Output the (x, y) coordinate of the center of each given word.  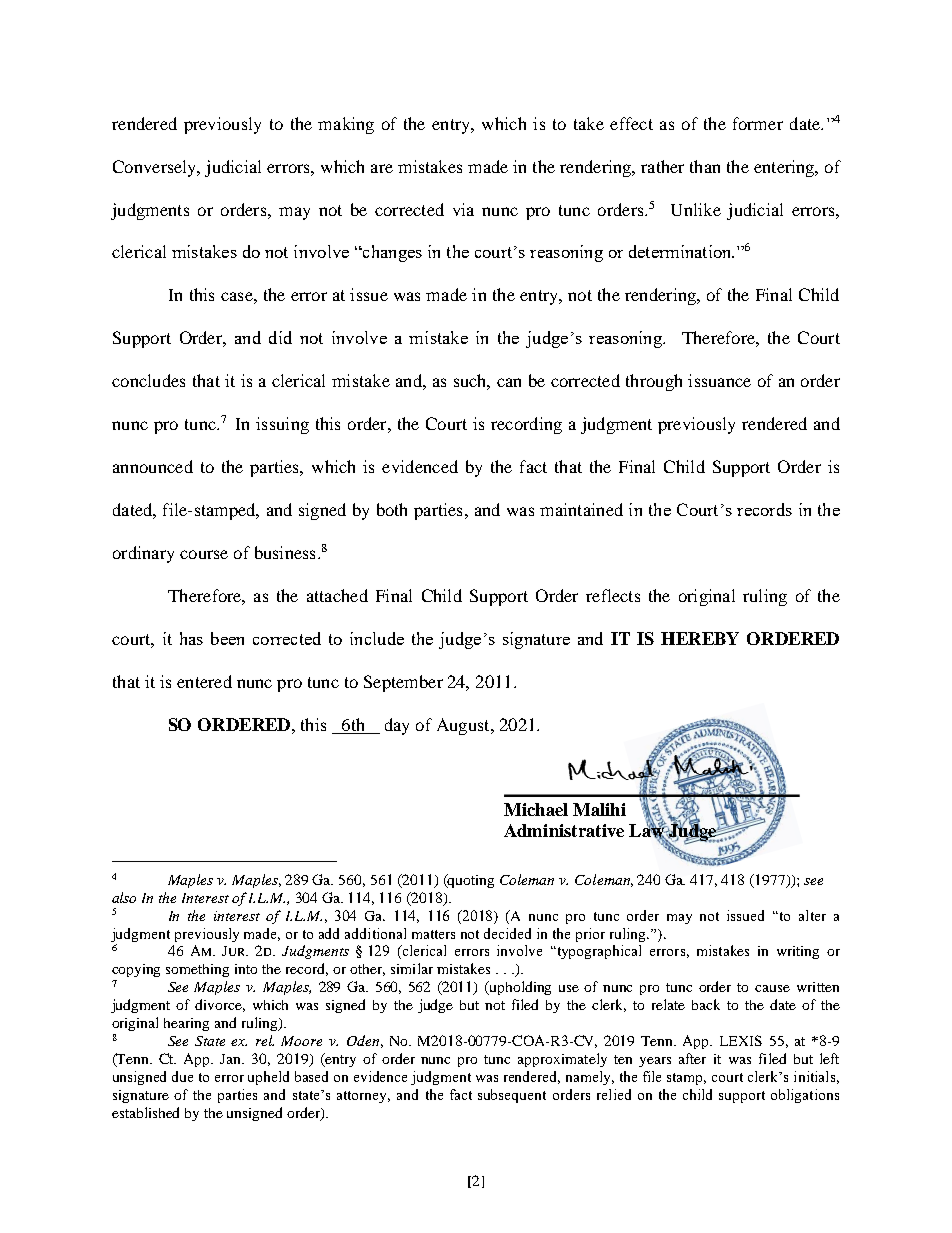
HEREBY (700, 638)
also (124, 897)
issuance (719, 380)
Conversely (156, 168)
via (463, 209)
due (182, 1076)
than (705, 166)
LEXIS (741, 1040)
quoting (470, 881)
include (377, 638)
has (191, 638)
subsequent (512, 1096)
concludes (148, 380)
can (509, 382)
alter (812, 915)
